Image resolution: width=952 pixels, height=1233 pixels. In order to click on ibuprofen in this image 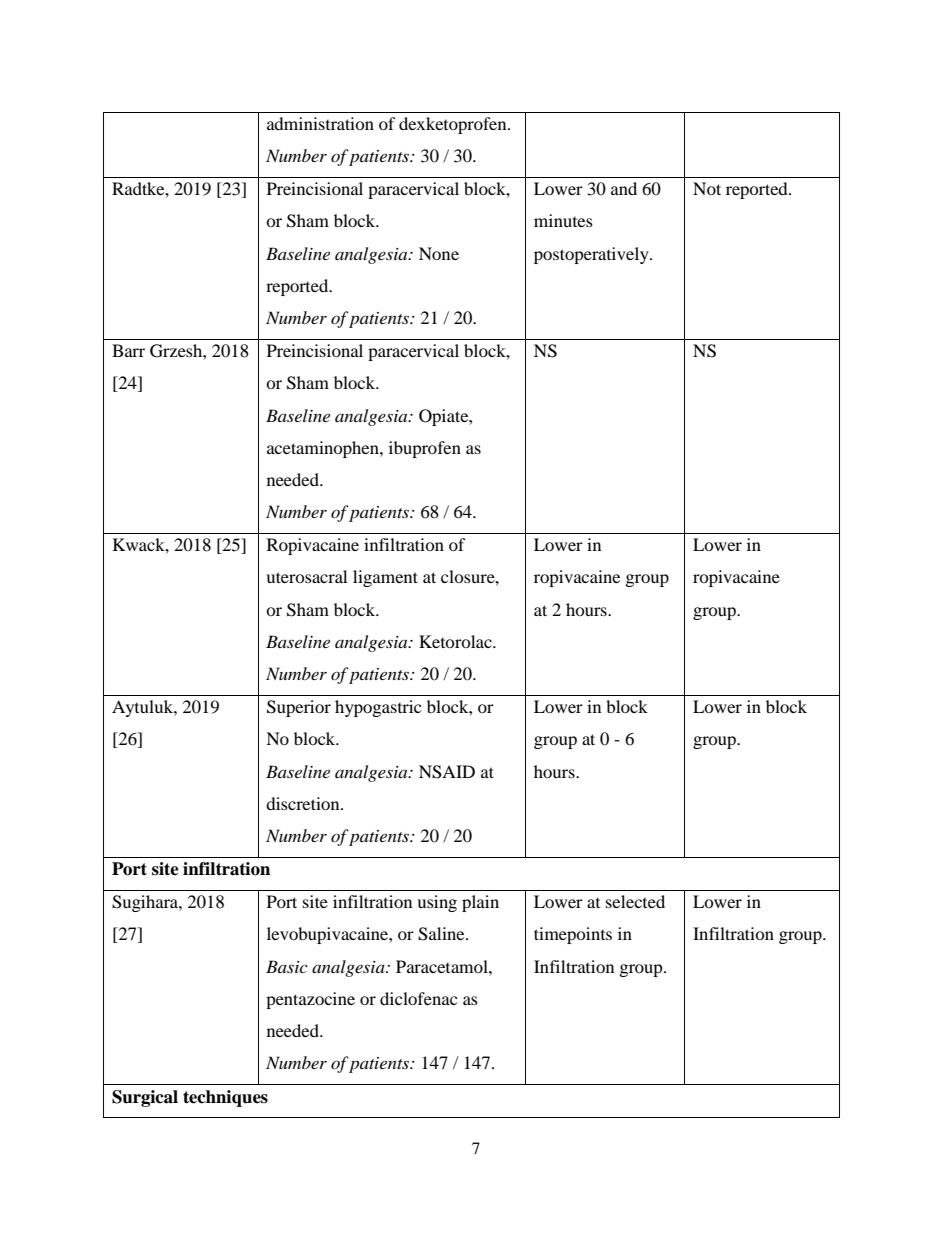, I will do `click(425, 449)`.
